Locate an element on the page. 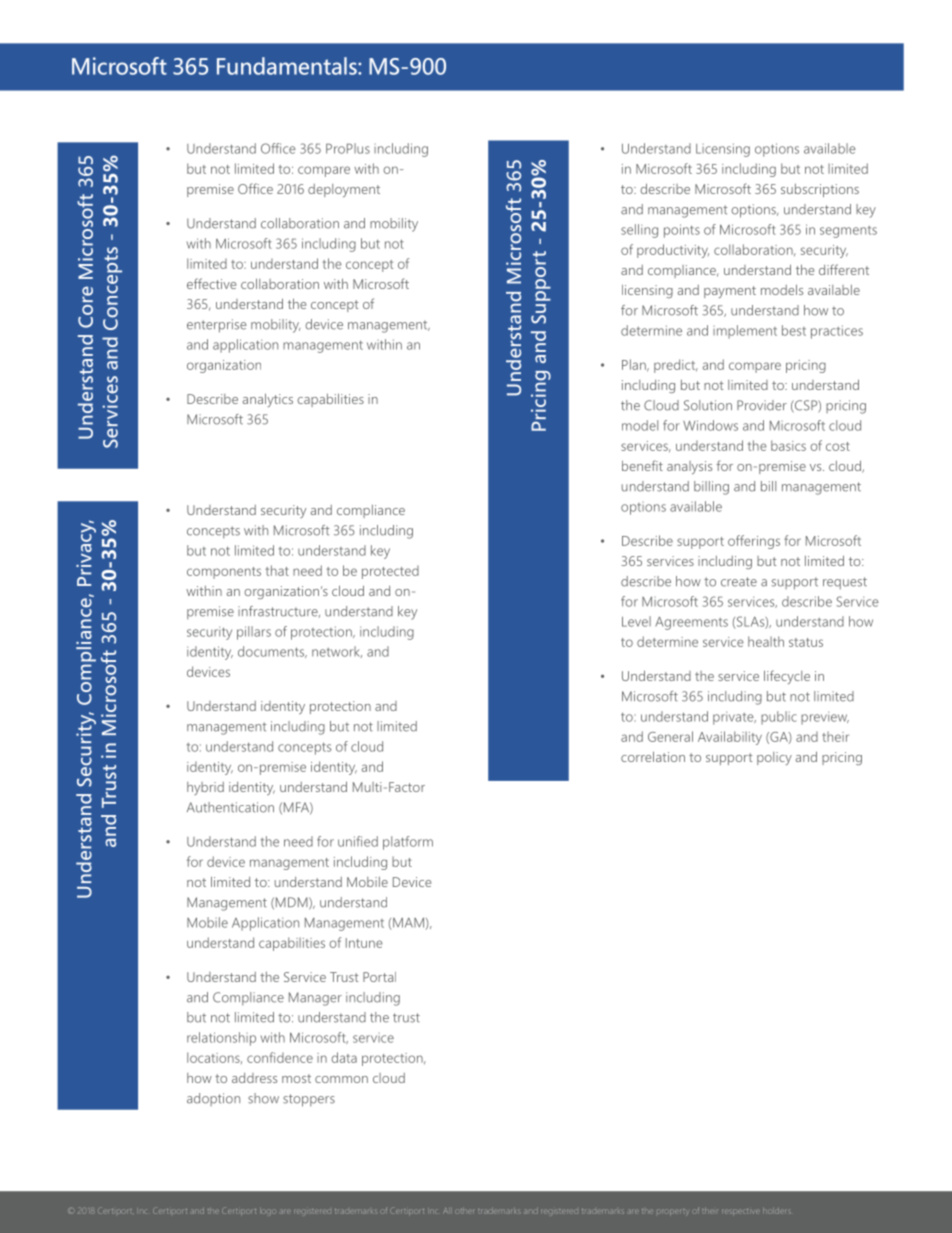 Image resolution: width=952 pixels, height=1233 pixels. predict is located at coordinates (676, 366).
